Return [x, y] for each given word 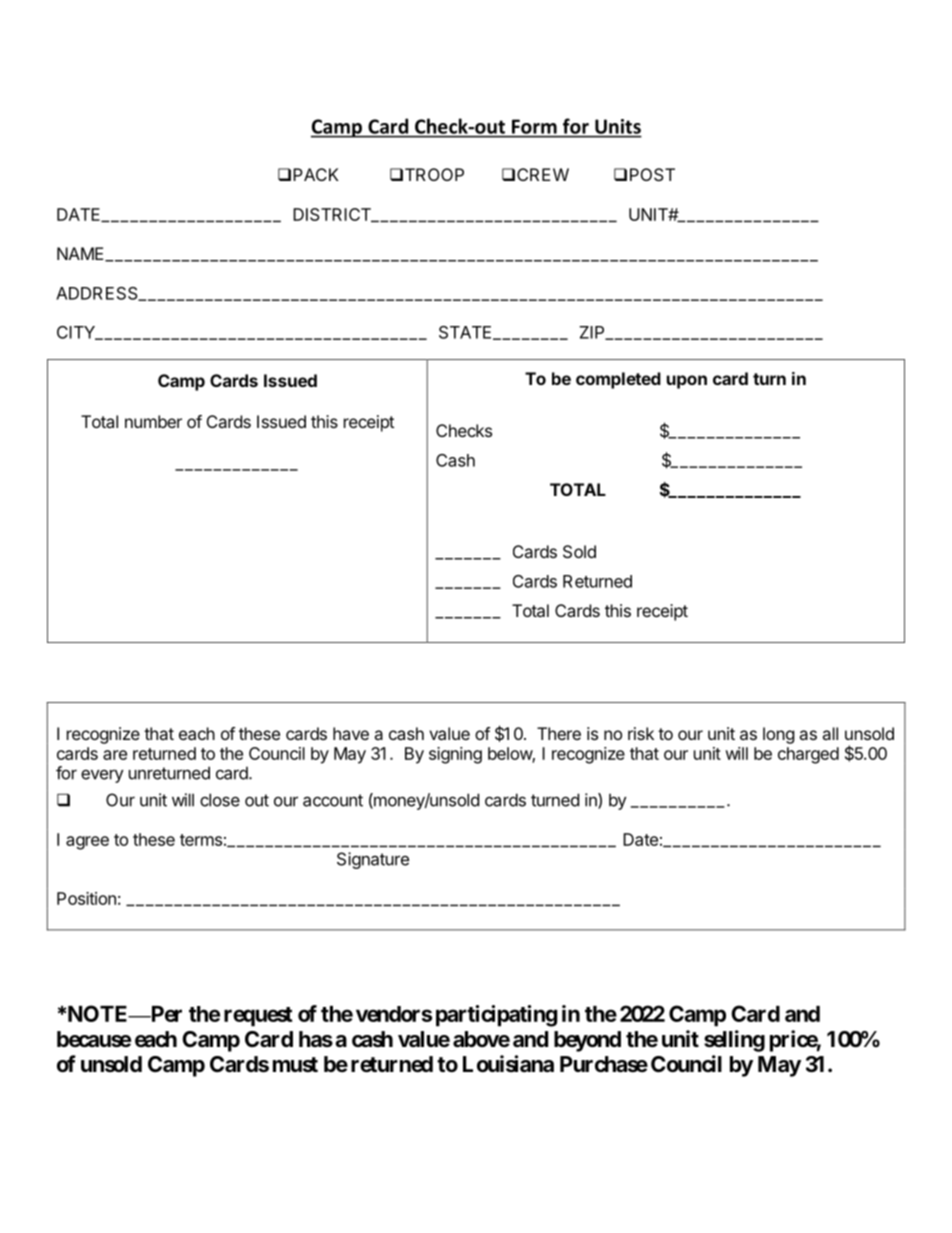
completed [618, 380]
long [779, 735]
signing [455, 755]
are [115, 755]
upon [687, 382]
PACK [316, 174]
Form [534, 127]
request [258, 1017]
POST [652, 174]
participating [496, 1016]
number [153, 421]
